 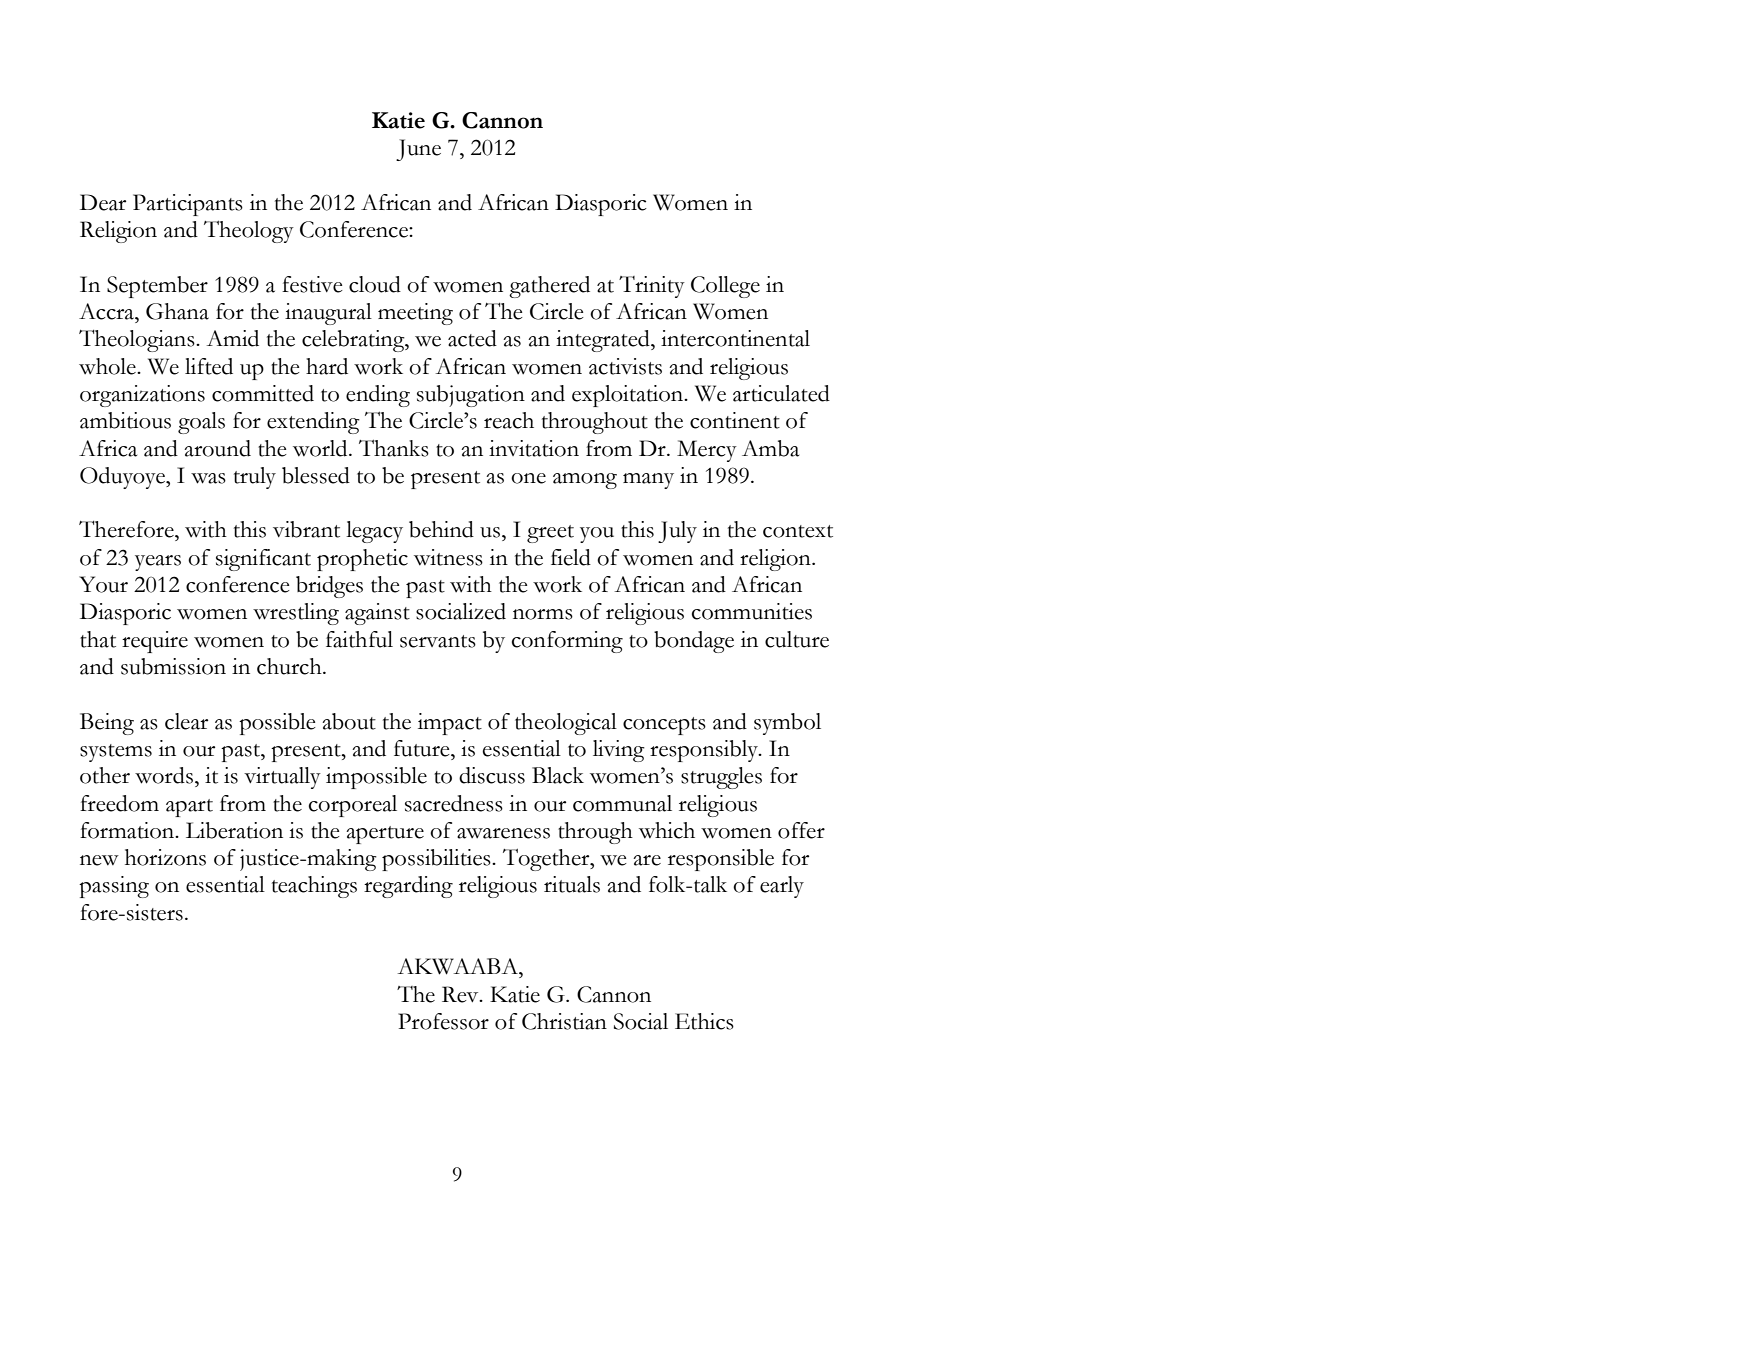 What do you see at coordinates (394, 448) in the document?
I see `Thanks` at bounding box center [394, 448].
